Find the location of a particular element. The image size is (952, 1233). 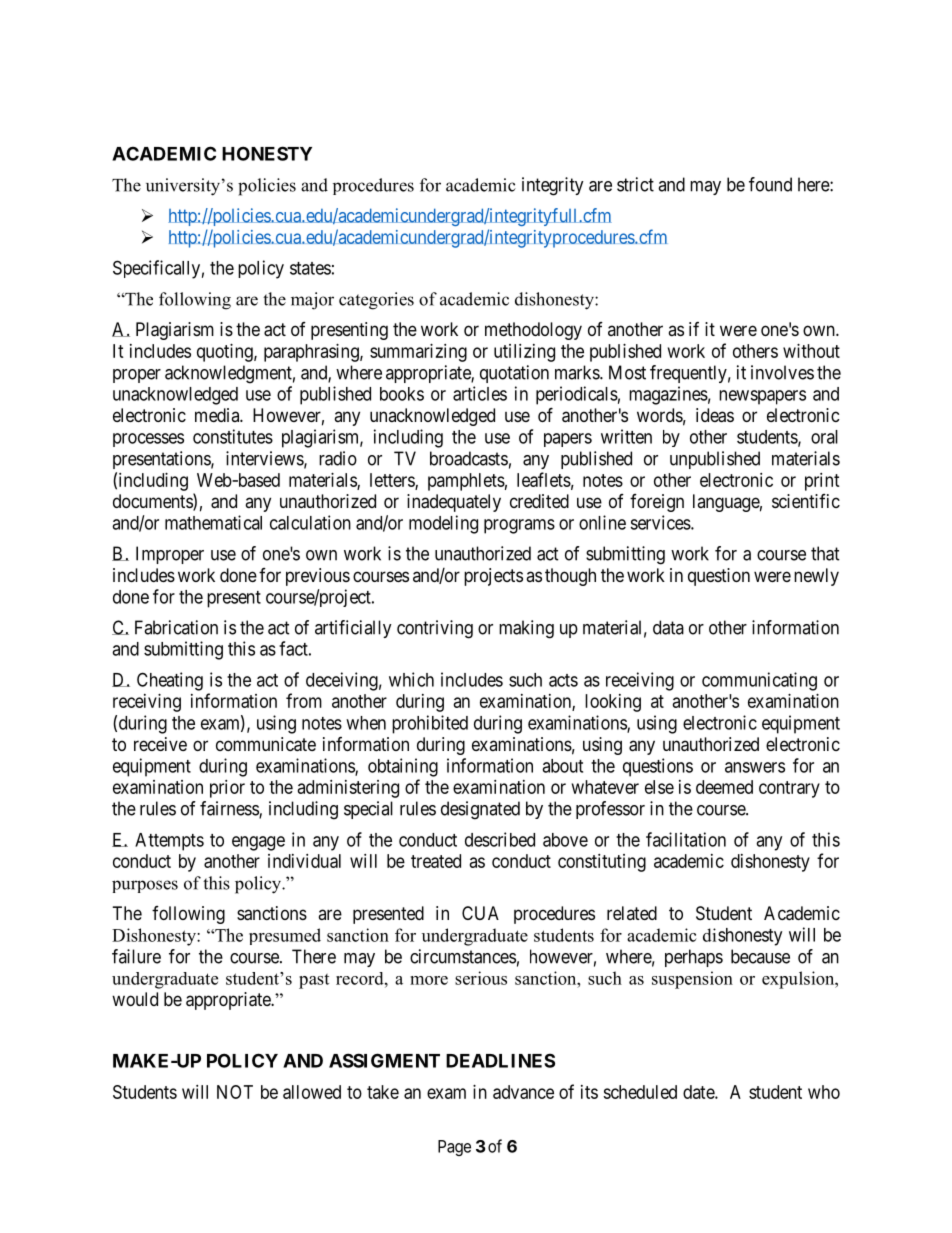

Cheating is located at coordinates (170, 681).
